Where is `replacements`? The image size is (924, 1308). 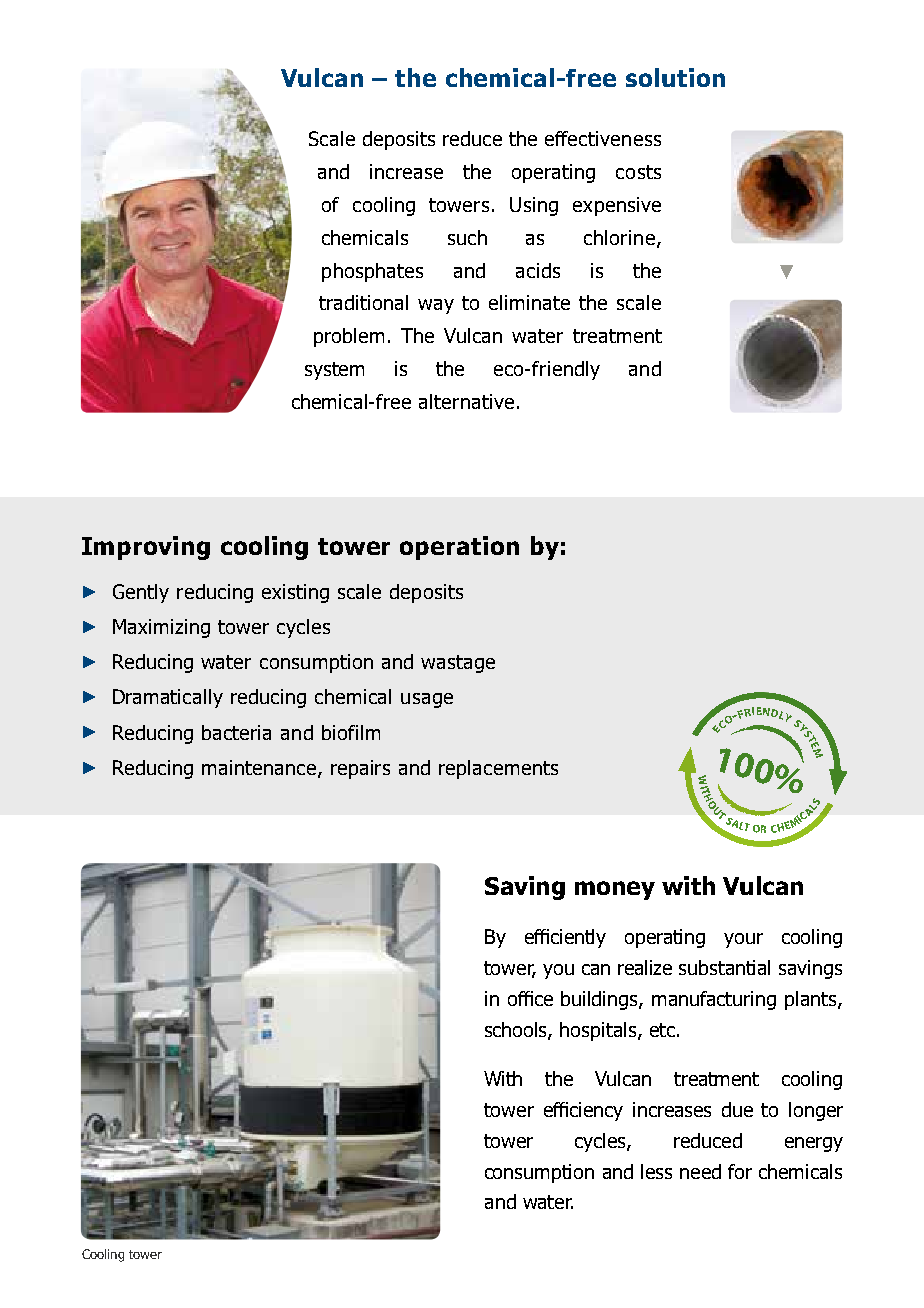 replacements is located at coordinates (498, 769).
